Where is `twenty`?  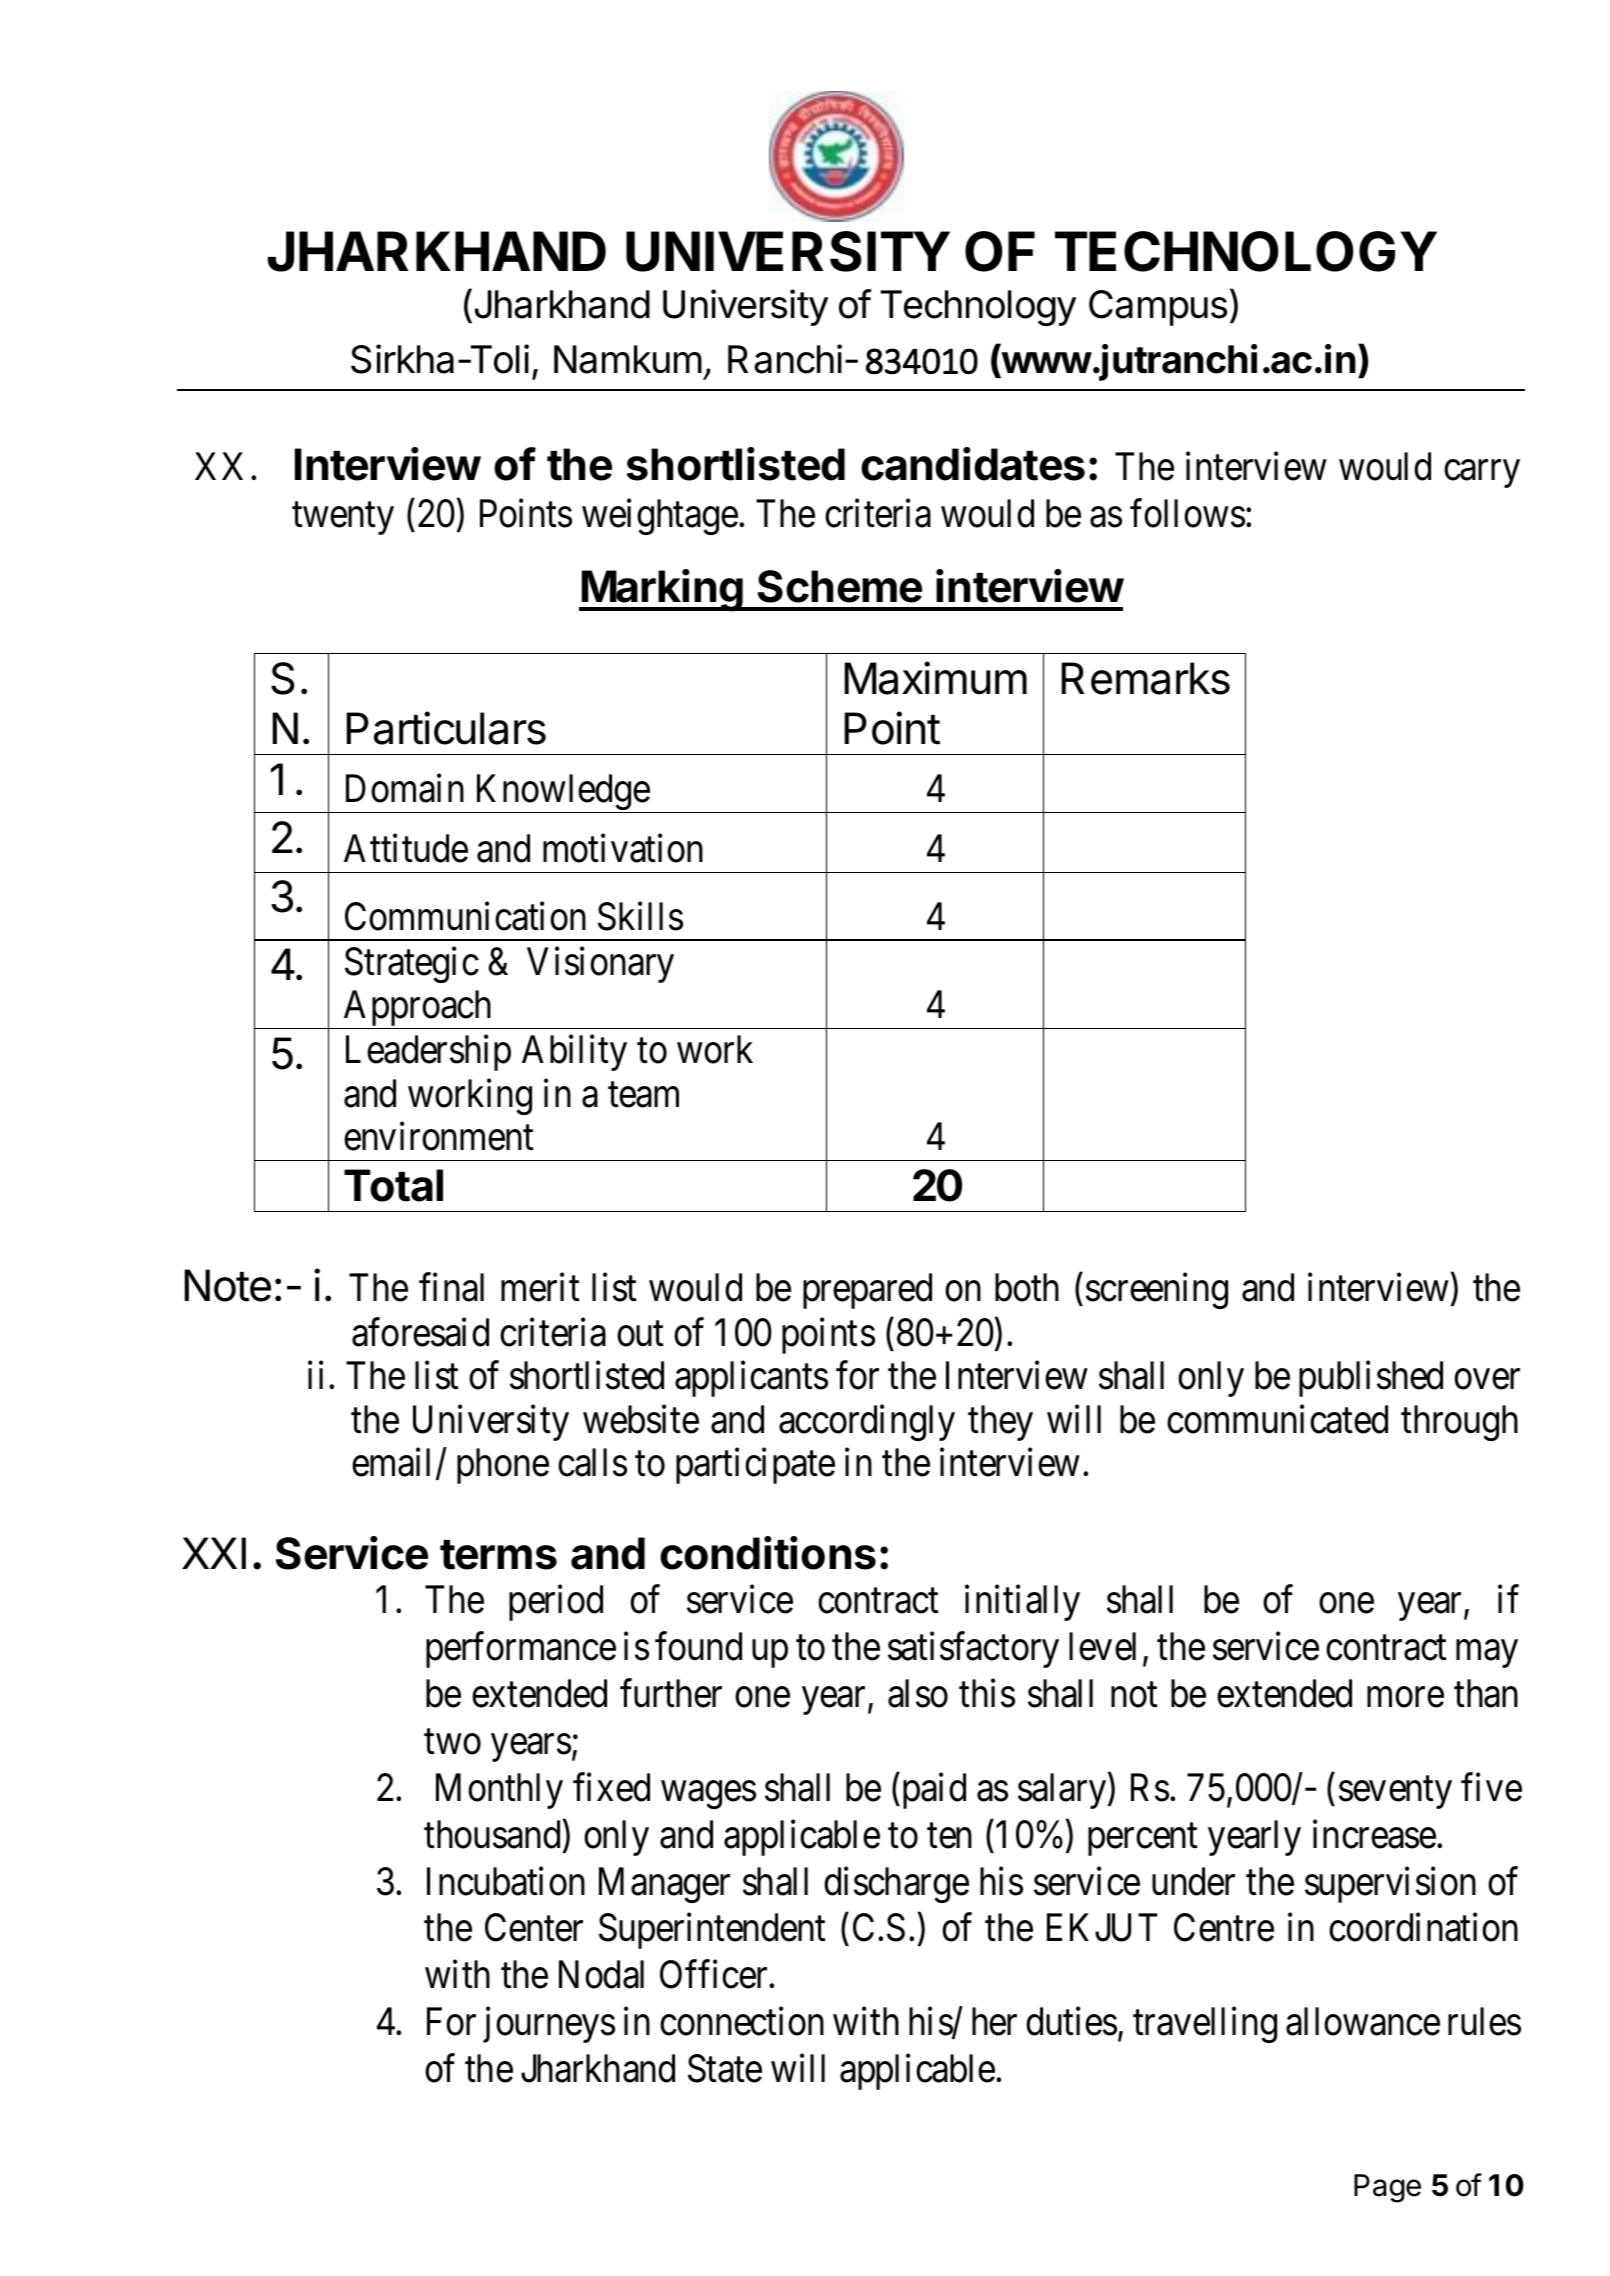 twenty is located at coordinates (343, 519).
